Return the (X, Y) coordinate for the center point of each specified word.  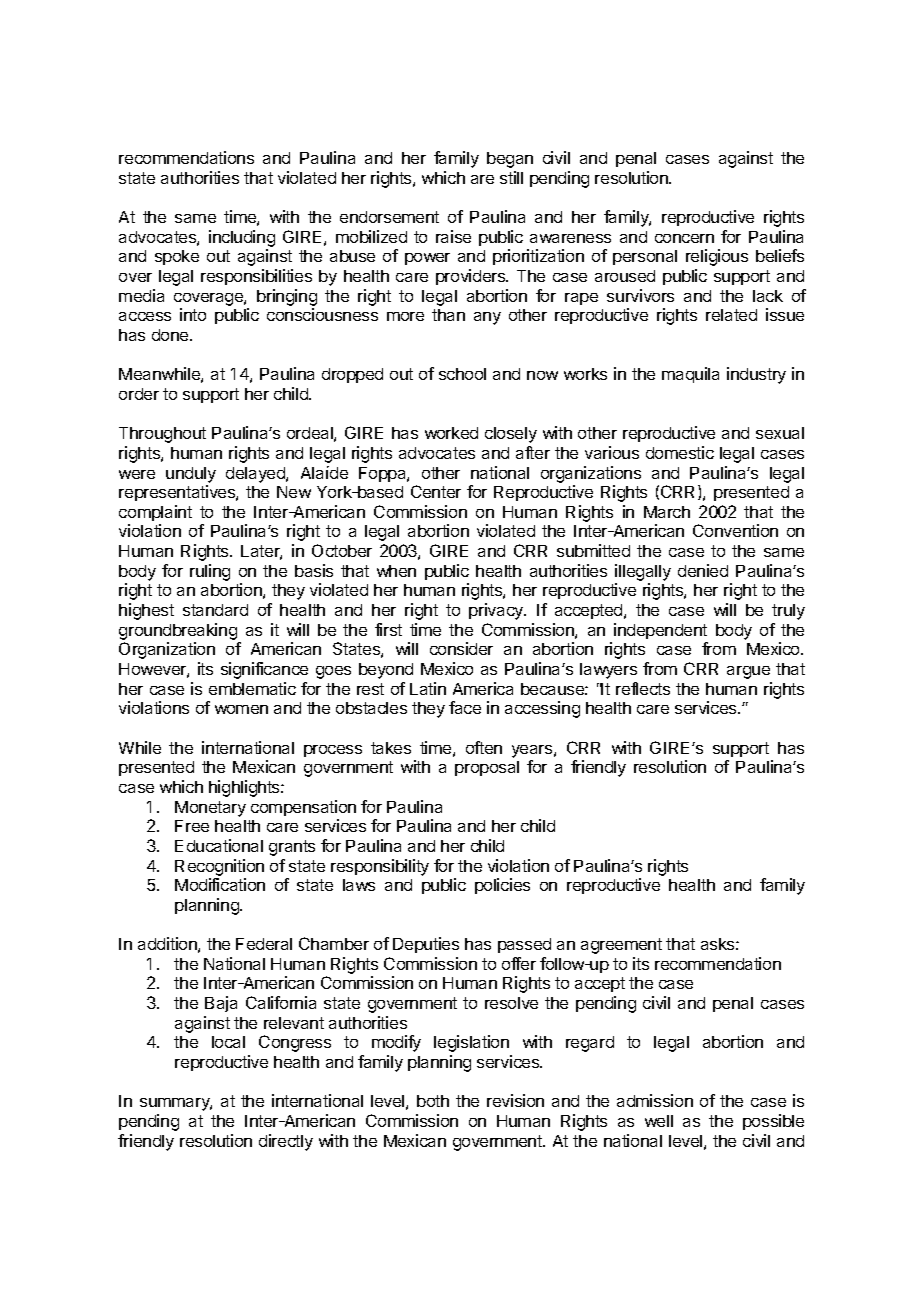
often (484, 747)
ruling (210, 572)
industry (756, 375)
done (171, 335)
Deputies (426, 945)
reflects (643, 688)
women (241, 709)
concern (684, 238)
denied (703, 570)
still (511, 177)
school (462, 374)
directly (286, 1142)
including (242, 238)
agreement (621, 946)
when (396, 571)
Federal (264, 944)
